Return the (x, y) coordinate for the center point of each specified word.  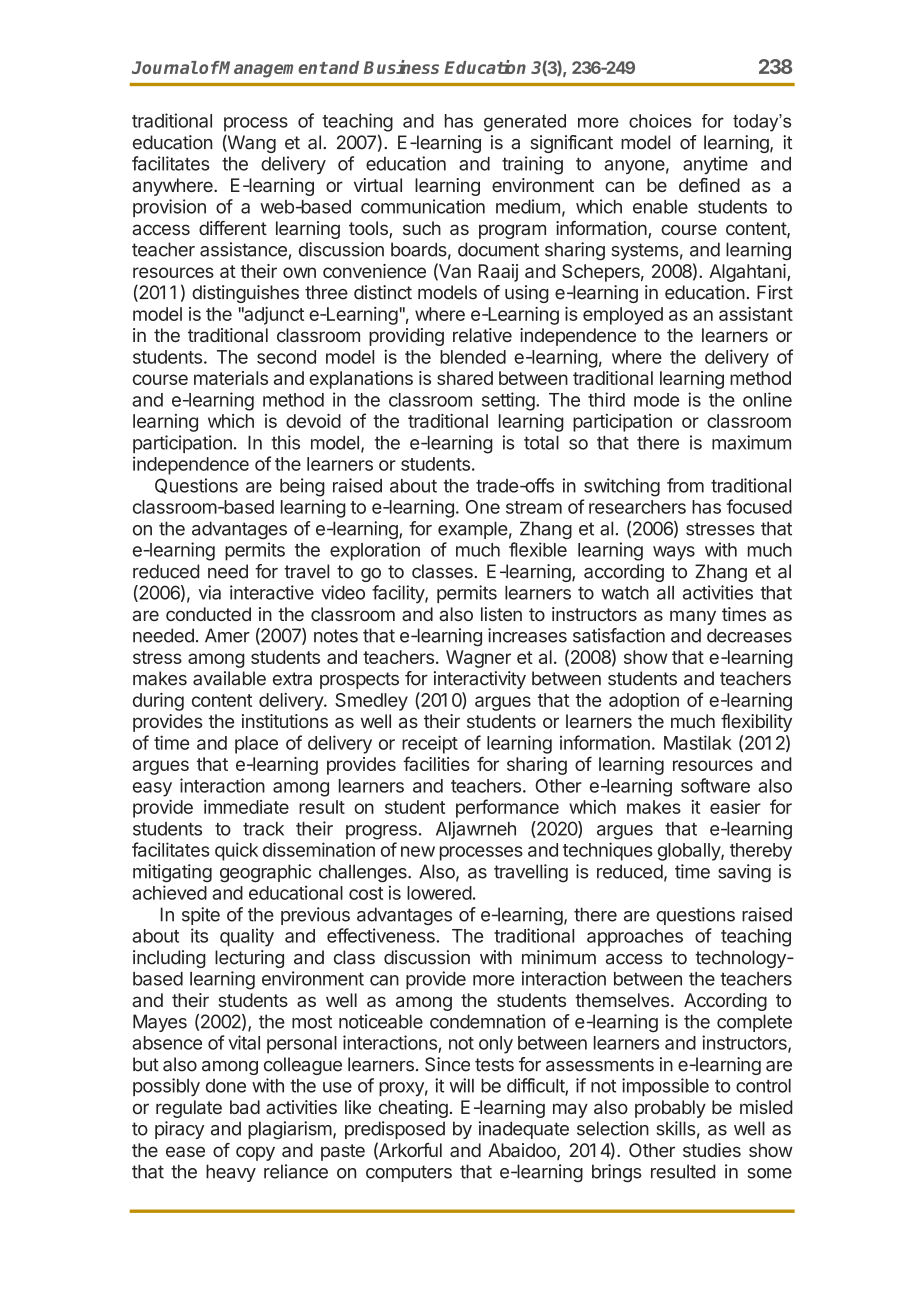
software (715, 785)
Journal (165, 67)
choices (660, 121)
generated (525, 123)
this (285, 442)
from (685, 485)
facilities (436, 763)
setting (508, 401)
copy (255, 1153)
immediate (246, 807)
